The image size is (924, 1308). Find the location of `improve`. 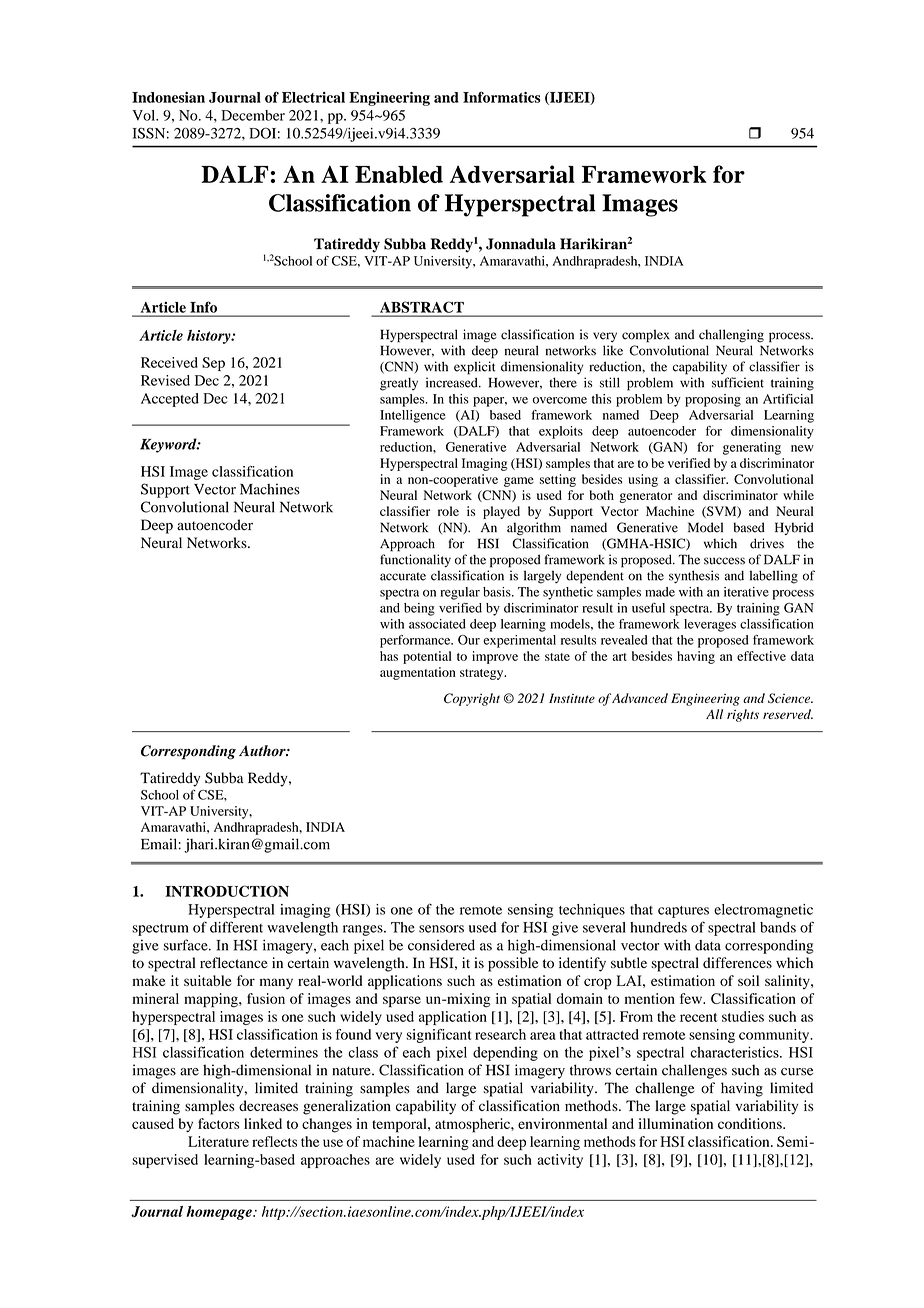

improve is located at coordinates (495, 657).
